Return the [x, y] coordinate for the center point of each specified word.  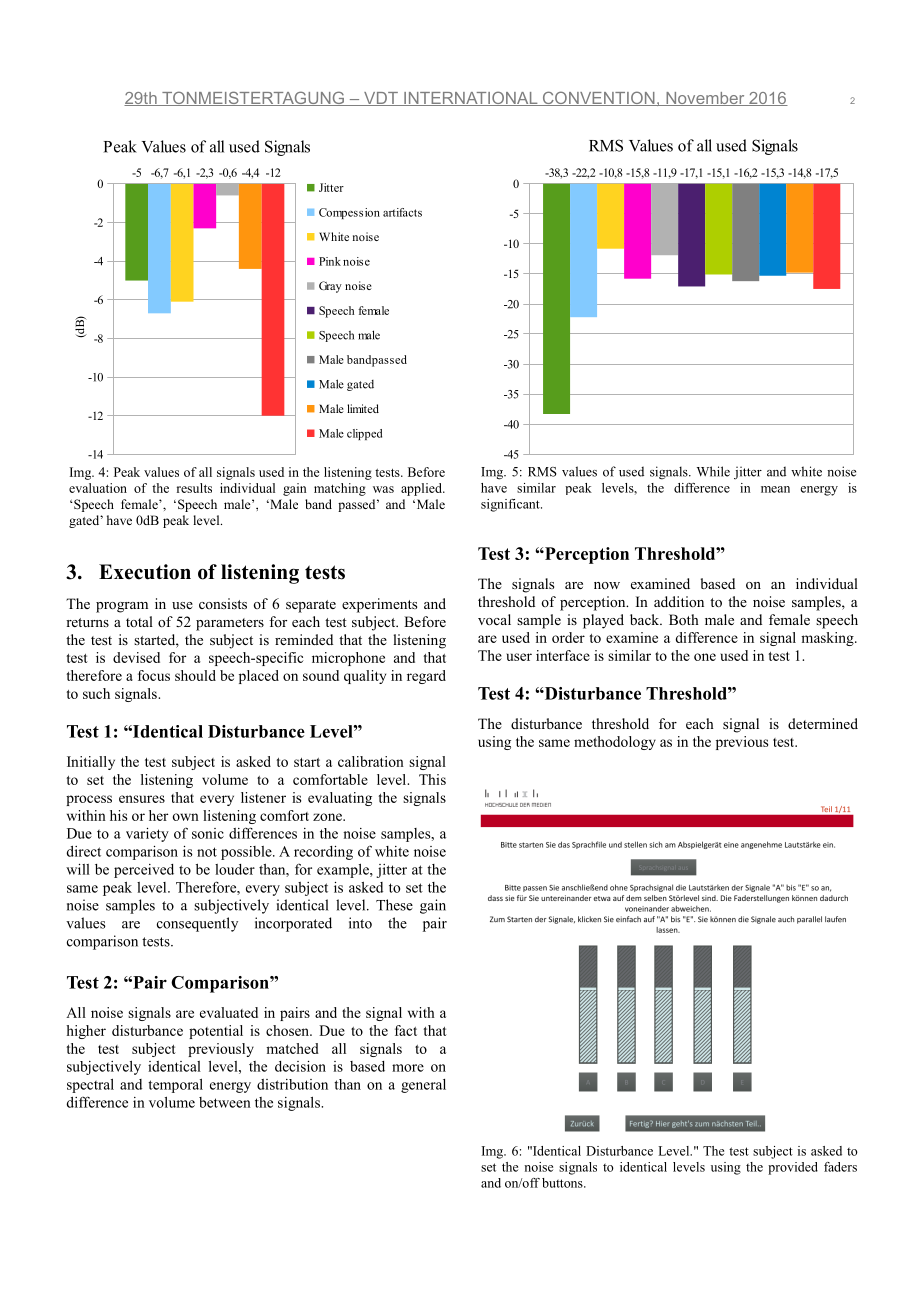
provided [793, 1168]
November [705, 99]
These [394, 905]
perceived [144, 871]
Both [684, 619]
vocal [494, 619]
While [713, 471]
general [423, 1086]
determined [823, 723]
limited [363, 408]
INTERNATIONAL [471, 98]
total [139, 621]
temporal [175, 1086]
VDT [381, 99]
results [194, 488]
